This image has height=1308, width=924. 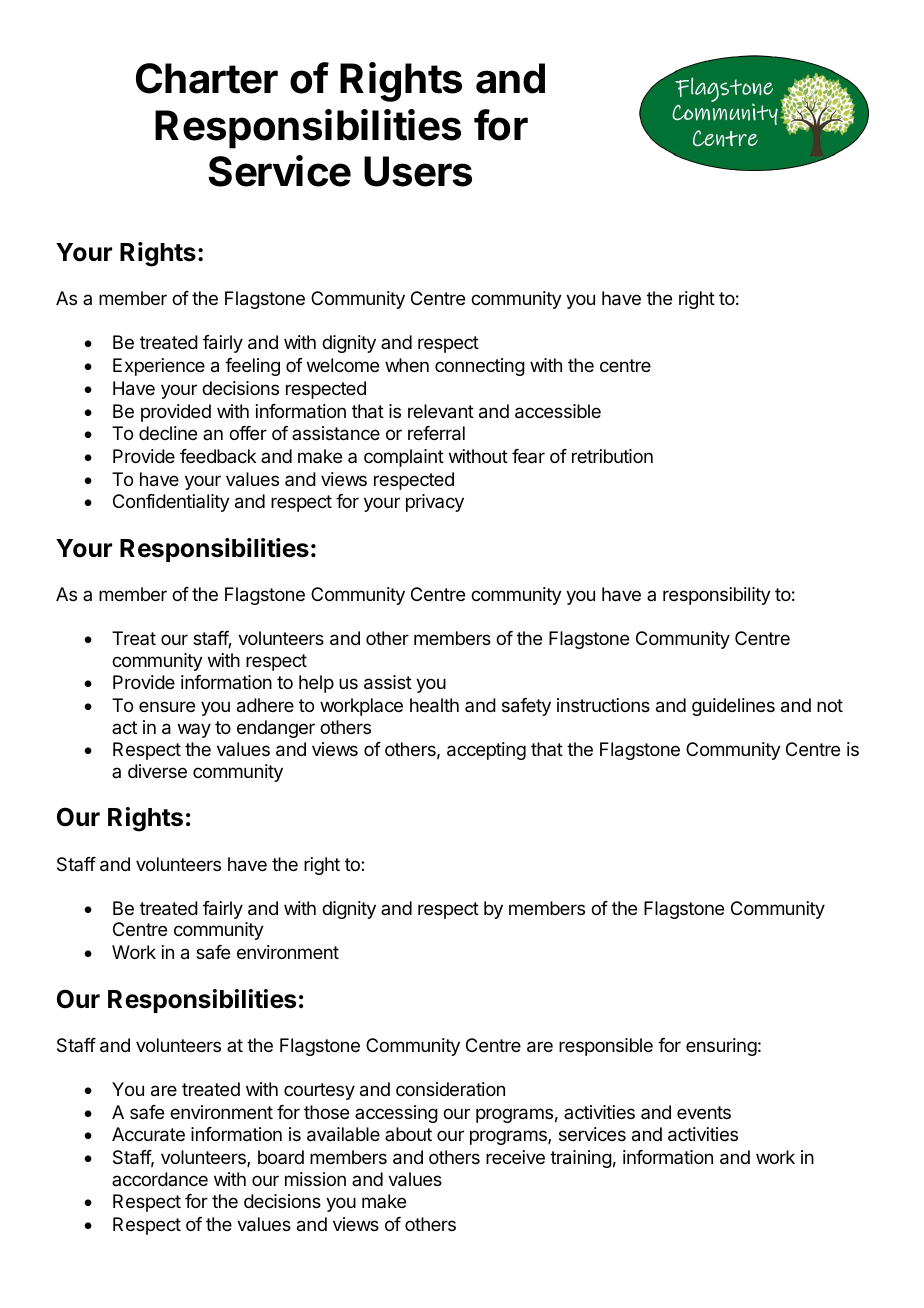 I want to click on accepting, so click(x=486, y=751).
